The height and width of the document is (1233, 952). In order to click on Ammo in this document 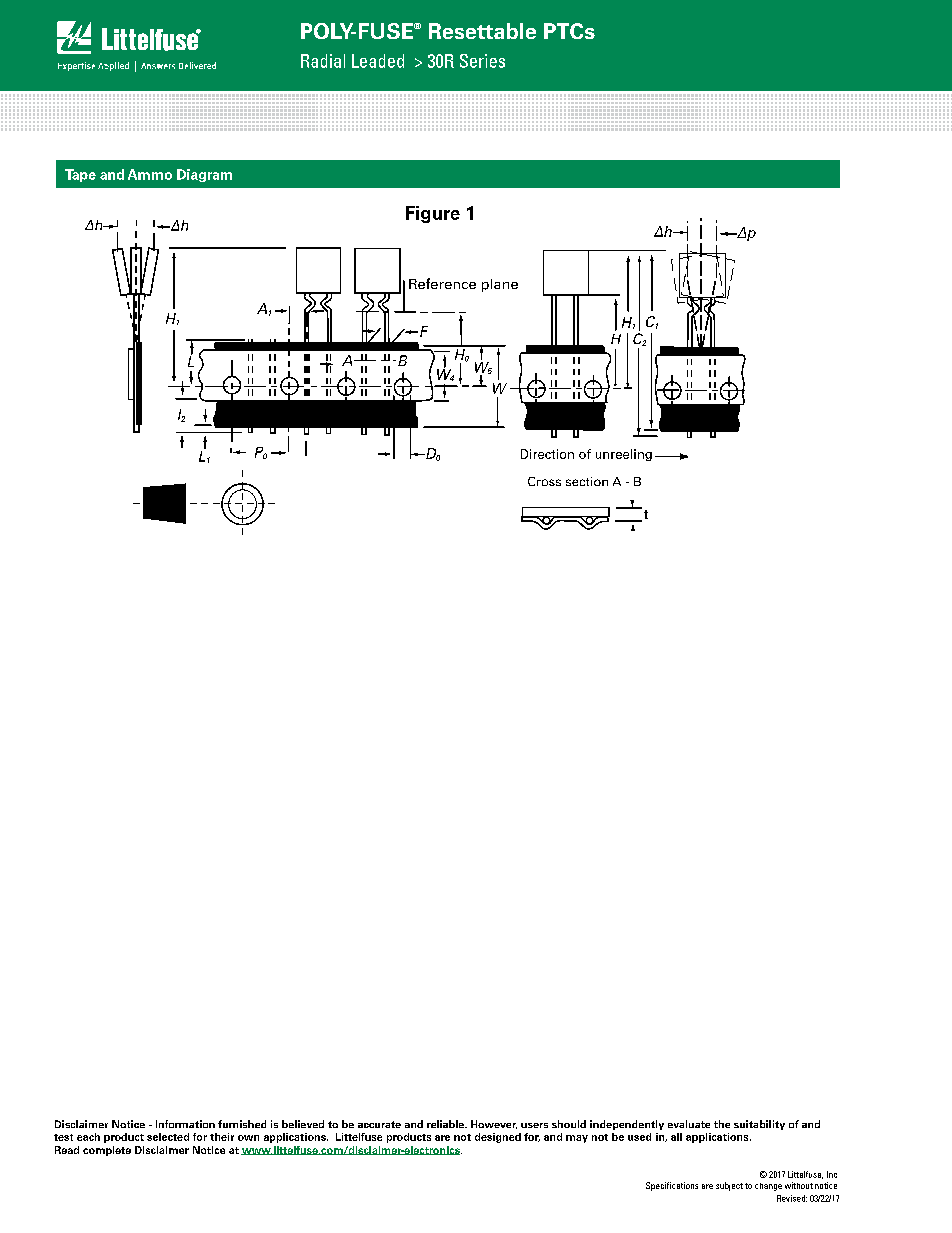, I will do `click(150, 174)`.
